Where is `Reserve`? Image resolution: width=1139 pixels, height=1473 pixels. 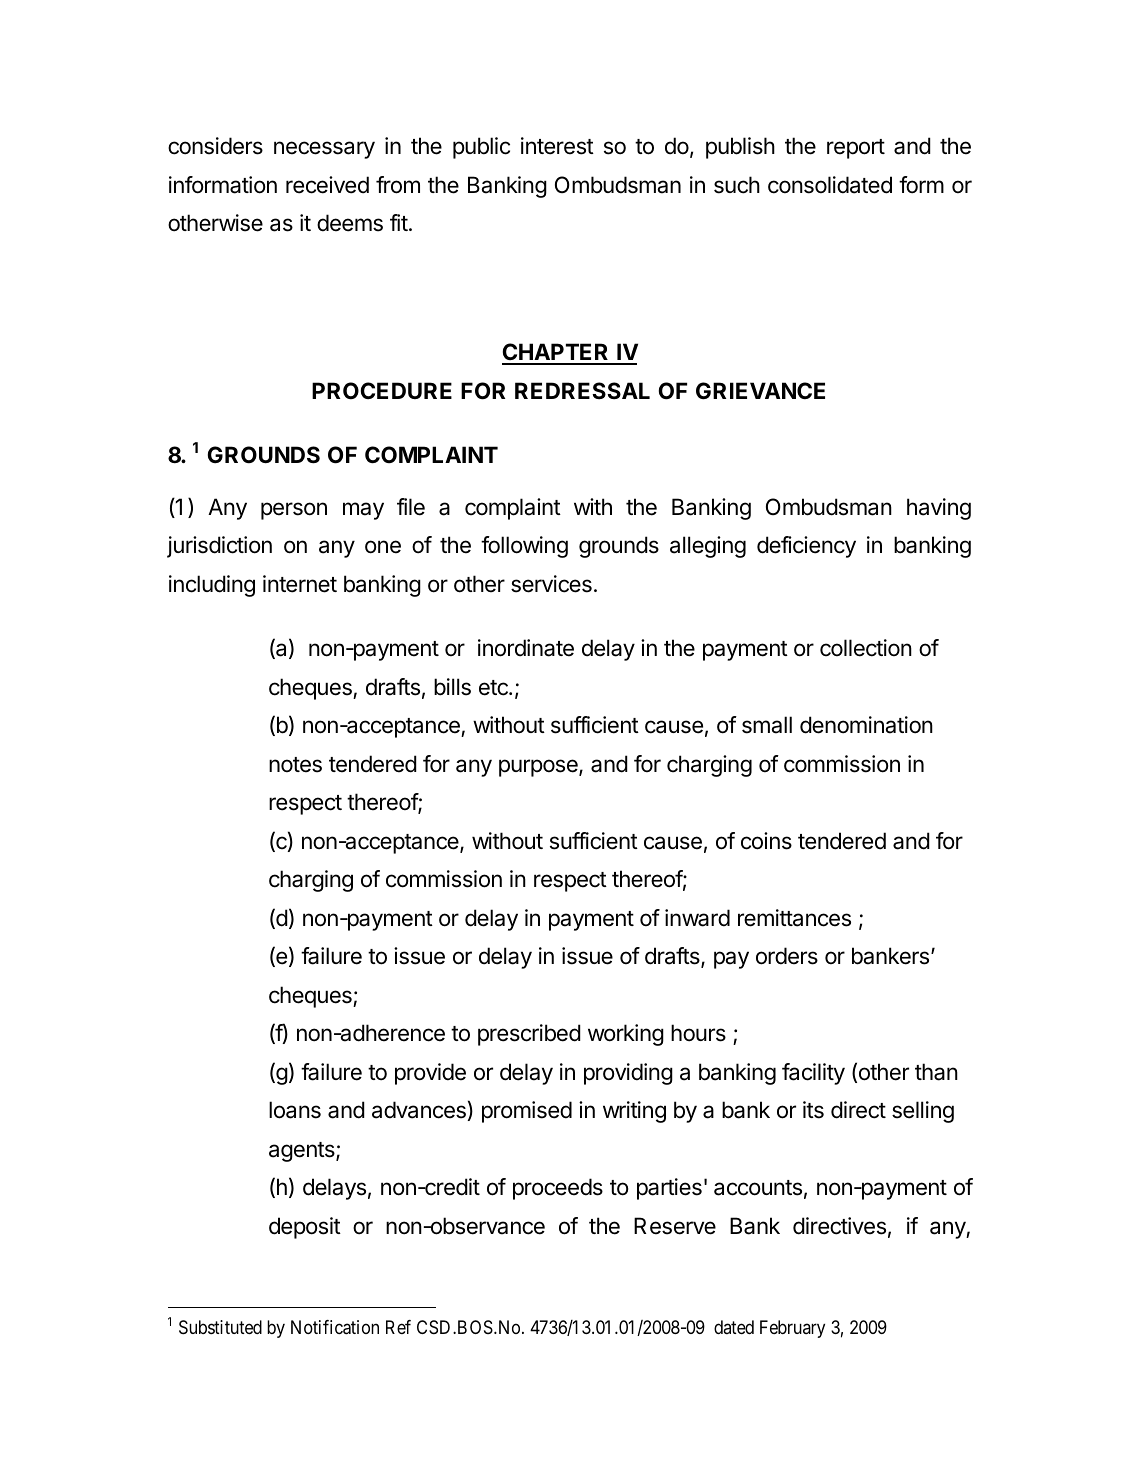 Reserve is located at coordinates (675, 1226).
